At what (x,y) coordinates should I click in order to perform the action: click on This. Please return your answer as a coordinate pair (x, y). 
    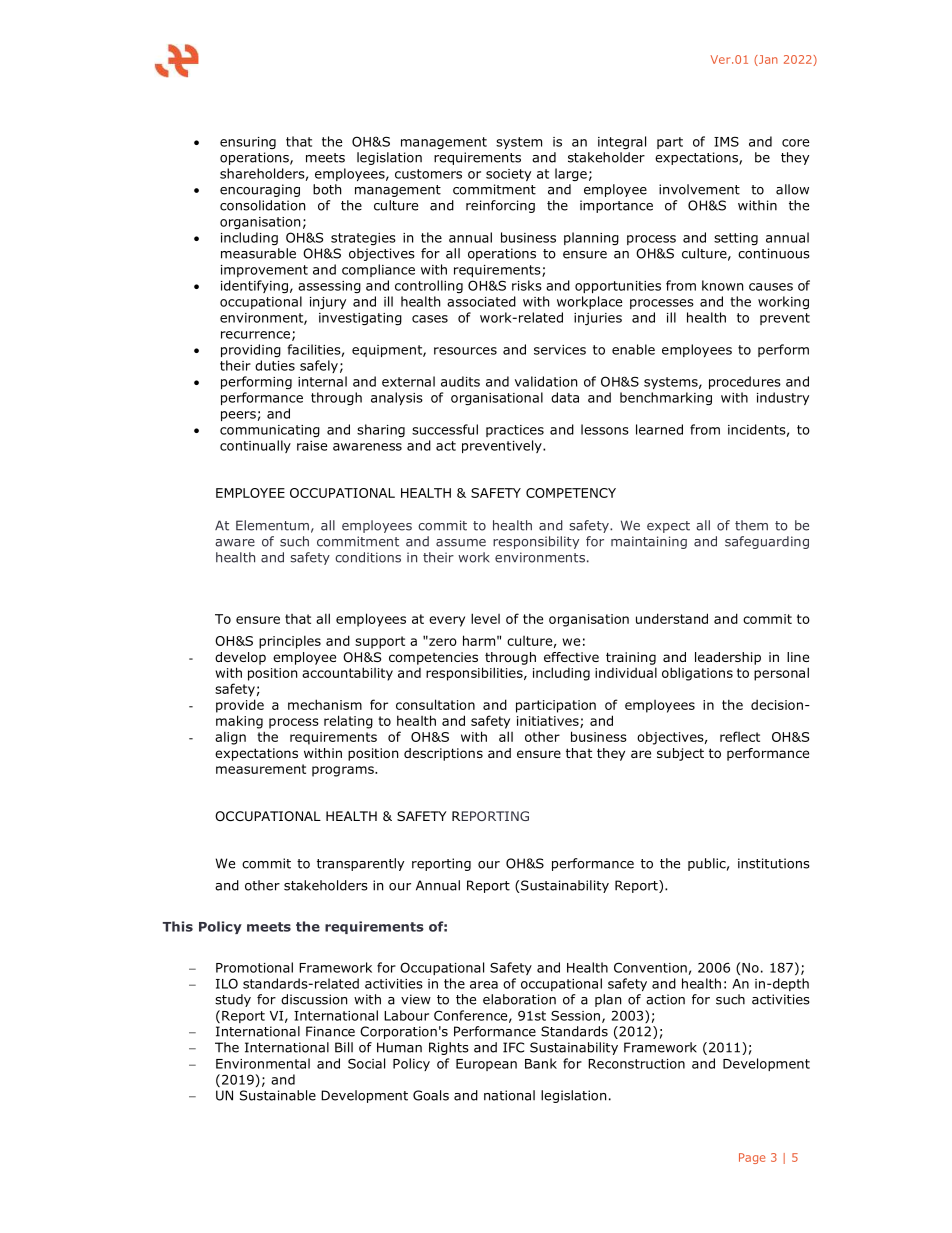
    Looking at the image, I should click on (178, 926).
